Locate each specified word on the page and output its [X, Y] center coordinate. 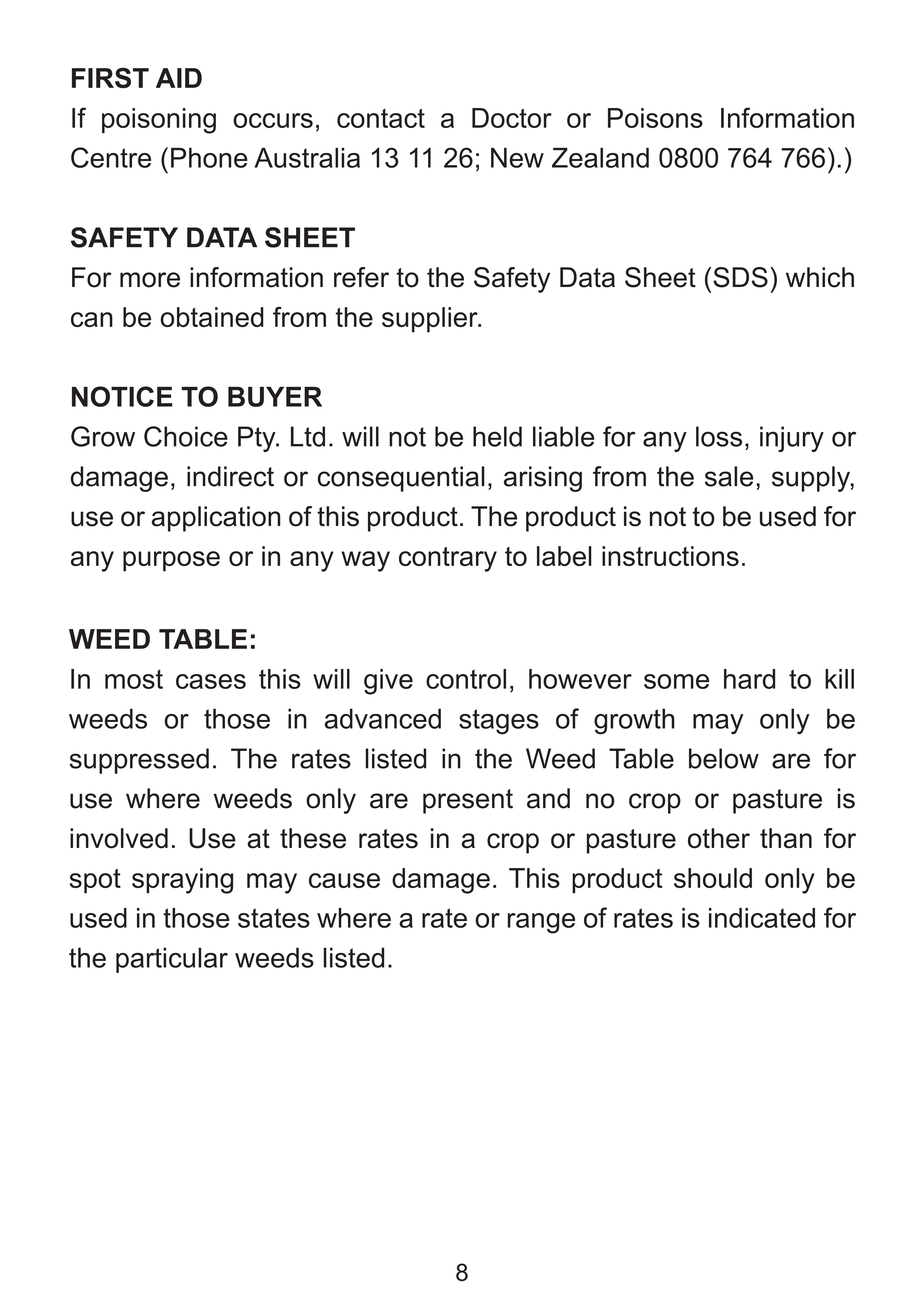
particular [172, 960]
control [466, 679]
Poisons [655, 118]
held [497, 436]
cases [211, 681]
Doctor [512, 118]
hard [749, 679]
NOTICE [122, 396]
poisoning [159, 121]
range [541, 923]
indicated [762, 918]
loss [719, 436]
